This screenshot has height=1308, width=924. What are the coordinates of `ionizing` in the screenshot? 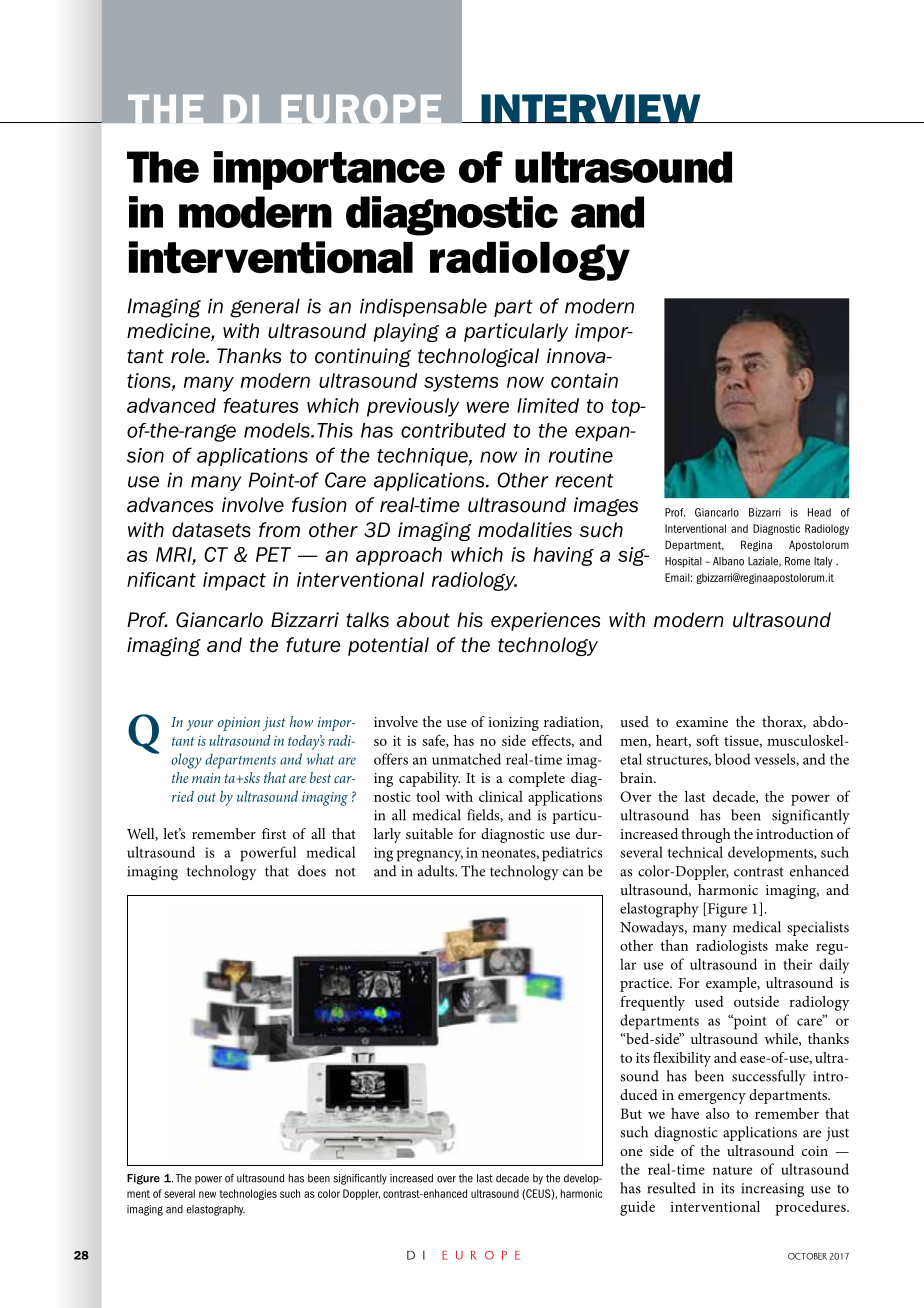 It's located at (513, 724).
